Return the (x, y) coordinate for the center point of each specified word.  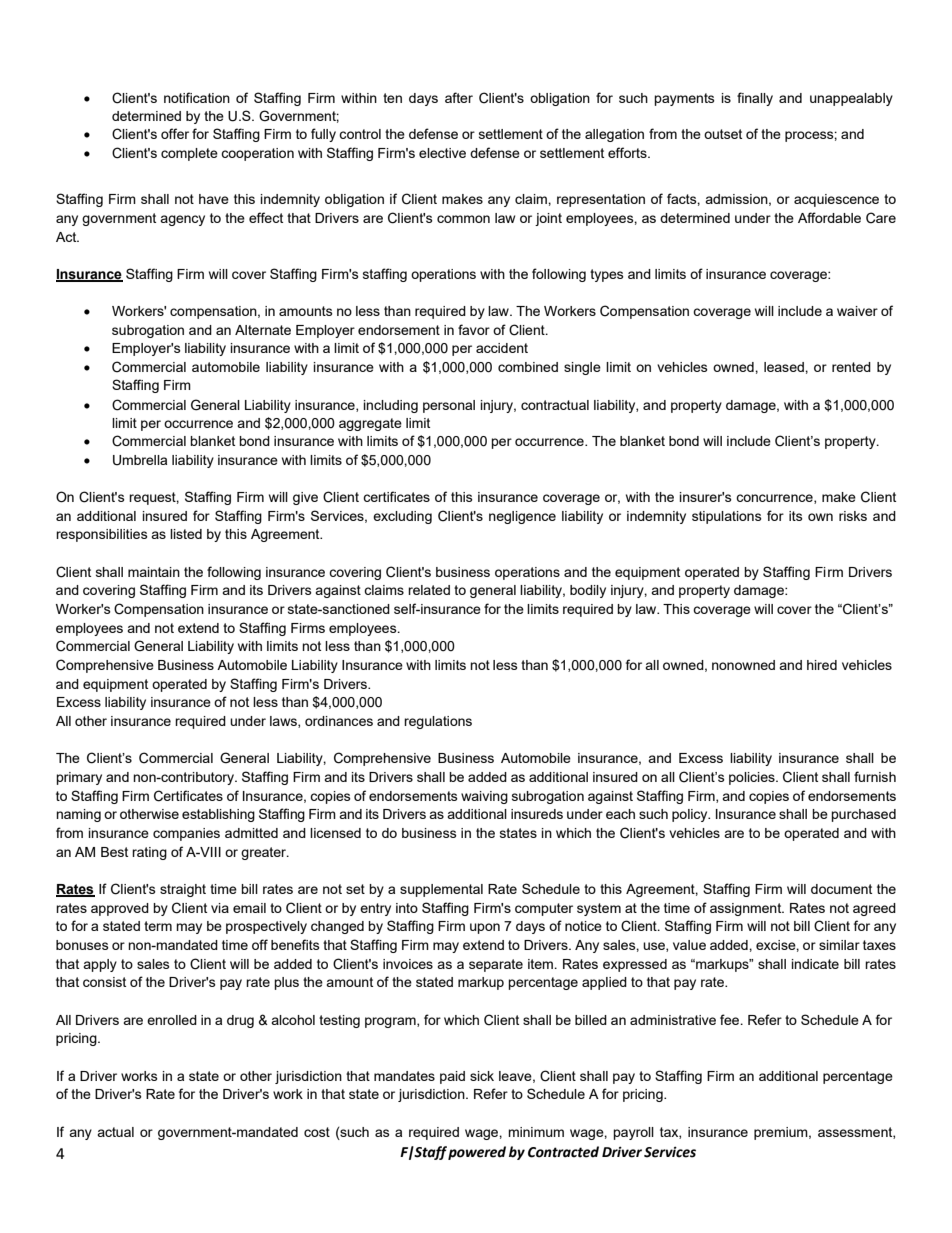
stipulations (727, 517)
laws (284, 722)
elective (442, 153)
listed (186, 534)
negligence (522, 517)
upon (485, 928)
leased (785, 367)
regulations (438, 722)
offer (175, 133)
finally (755, 99)
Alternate (263, 330)
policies (753, 778)
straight (183, 890)
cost (317, 1132)
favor (474, 329)
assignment (747, 909)
